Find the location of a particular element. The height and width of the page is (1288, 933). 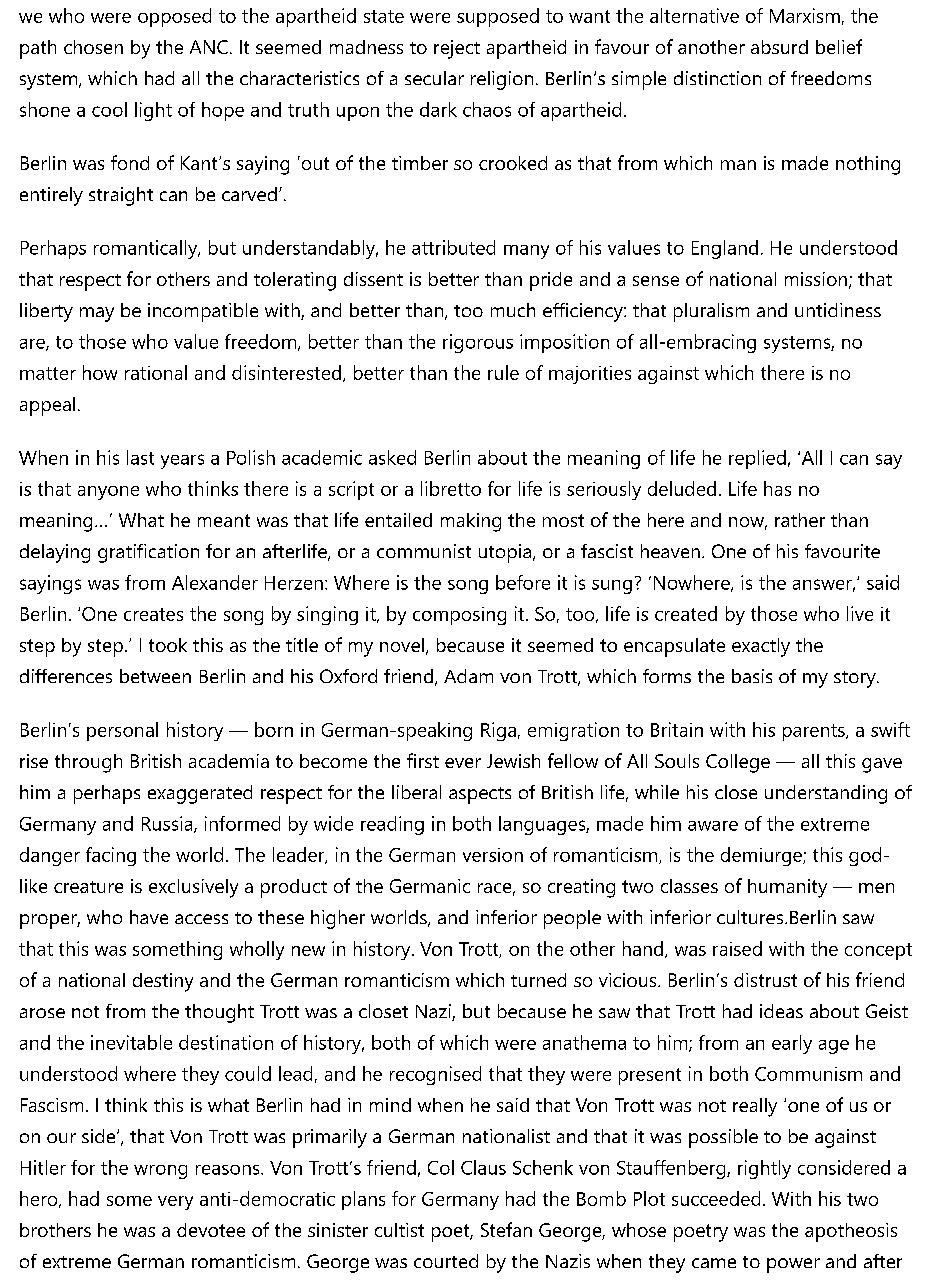

composing is located at coordinates (459, 616).
